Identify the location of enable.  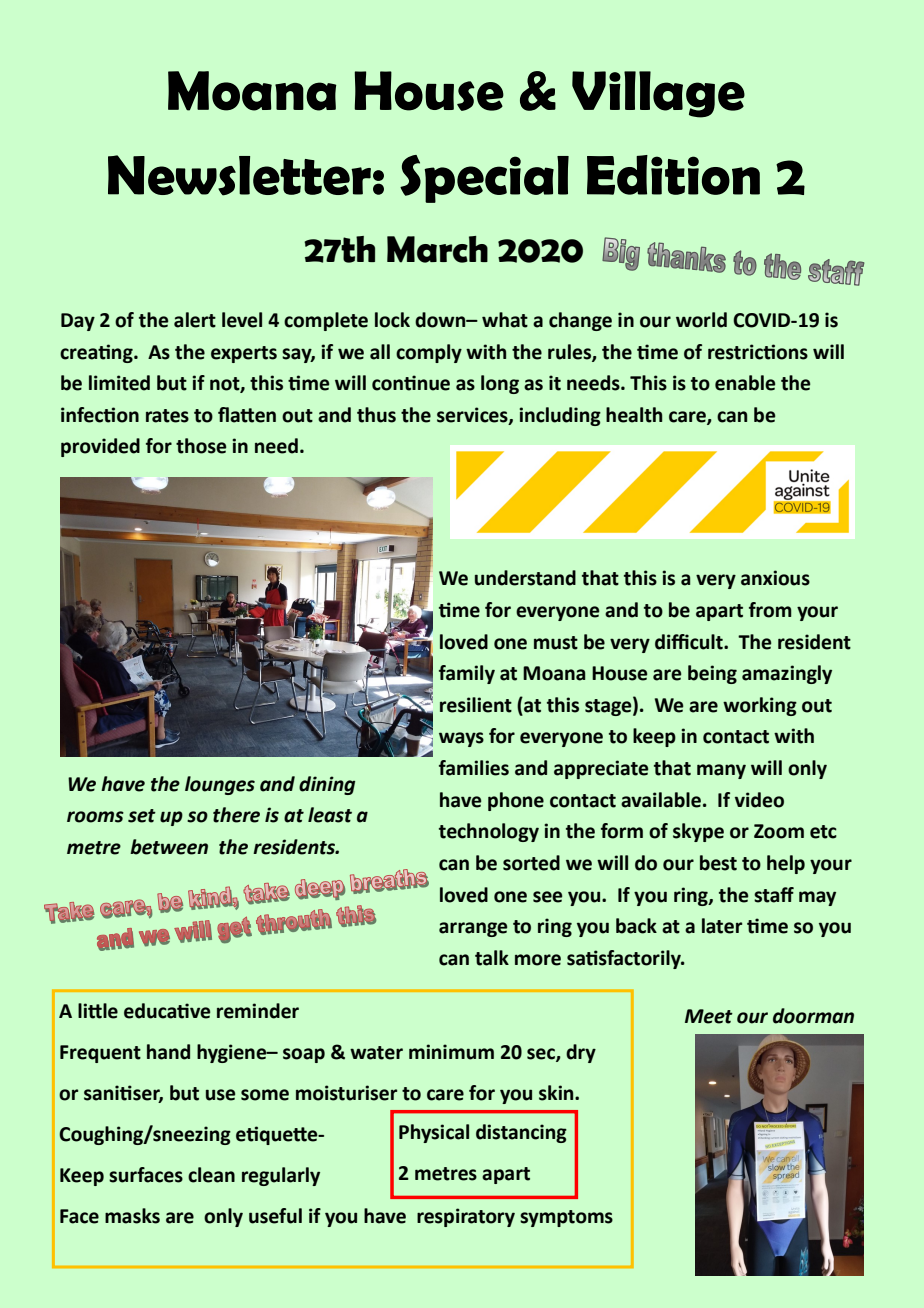
(745, 383).
